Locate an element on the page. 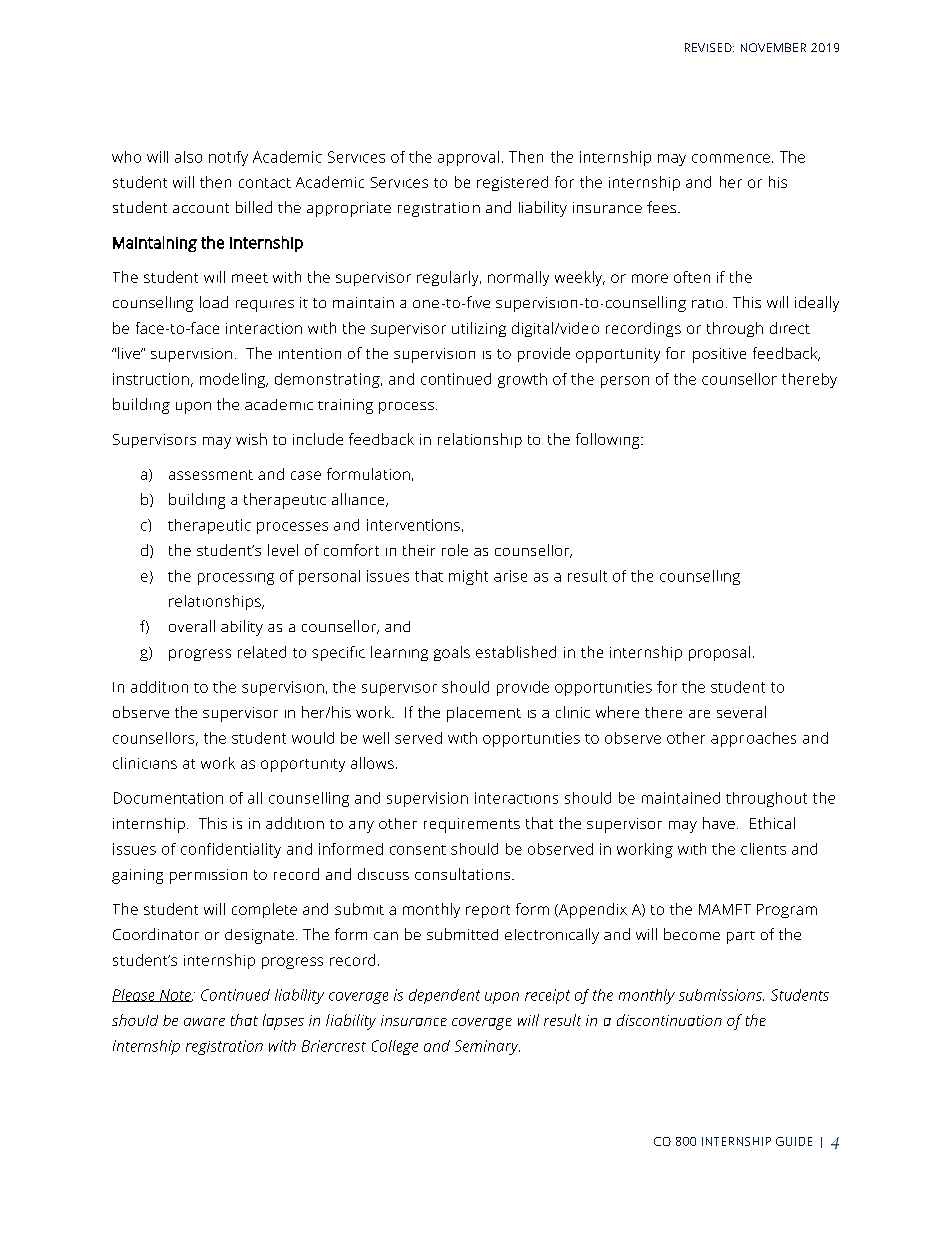 The image size is (952, 1233). positive is located at coordinates (719, 355).
